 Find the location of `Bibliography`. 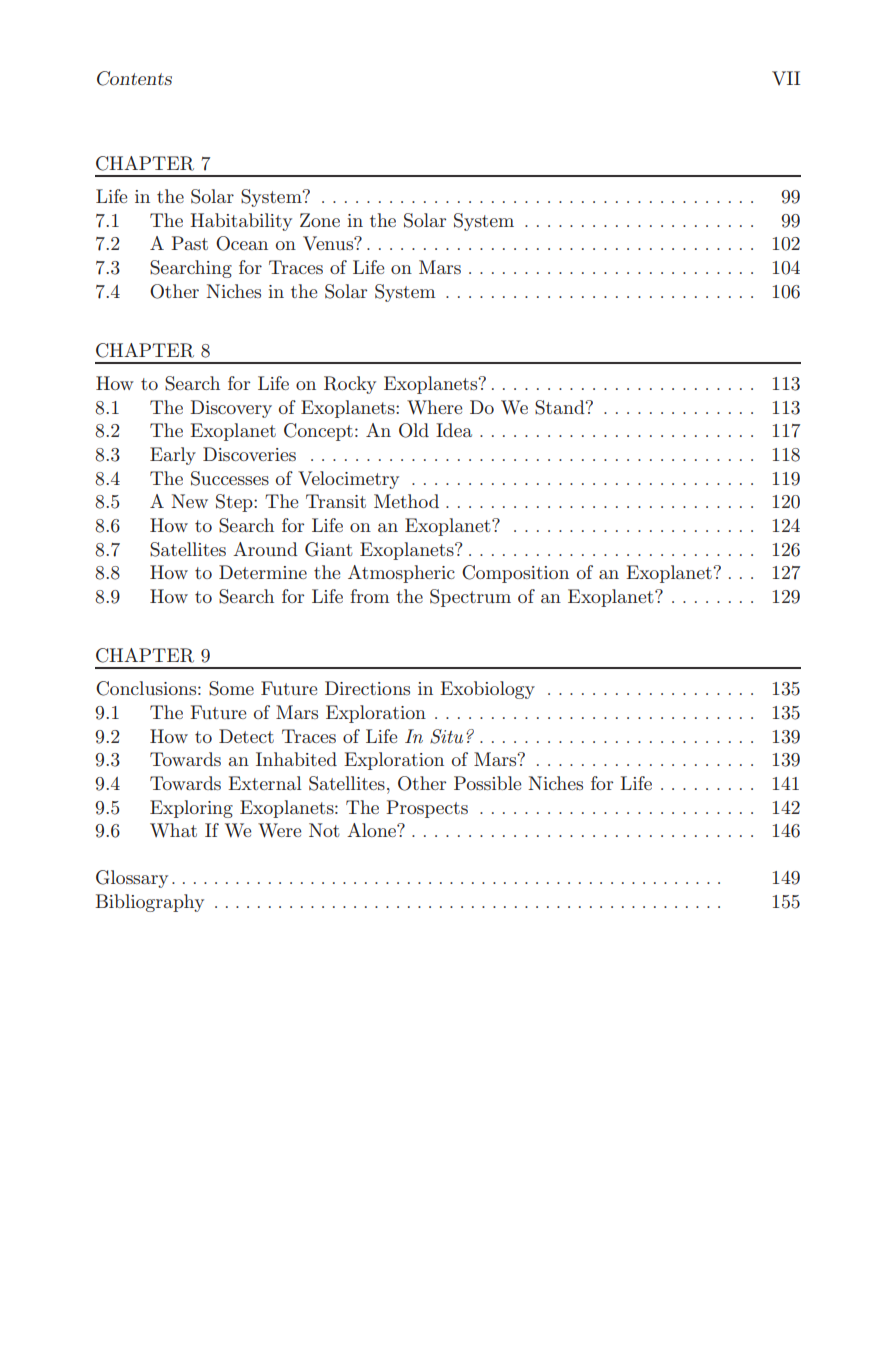

Bibliography is located at coordinates (149, 903).
